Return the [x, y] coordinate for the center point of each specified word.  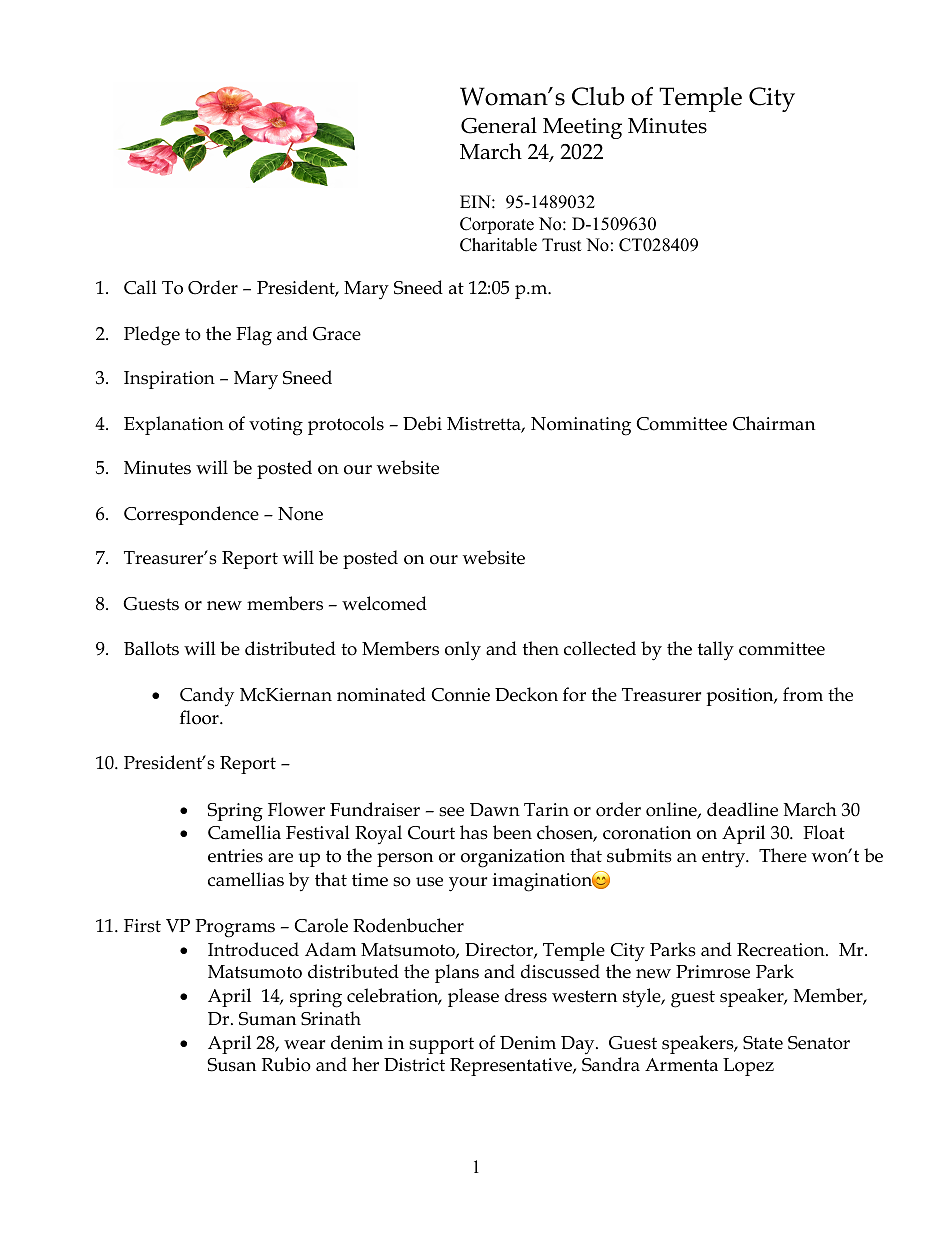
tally [716, 651]
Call [140, 287]
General [499, 125]
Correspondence [191, 515]
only [463, 651]
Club [598, 96]
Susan [231, 1065]
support [441, 1045]
